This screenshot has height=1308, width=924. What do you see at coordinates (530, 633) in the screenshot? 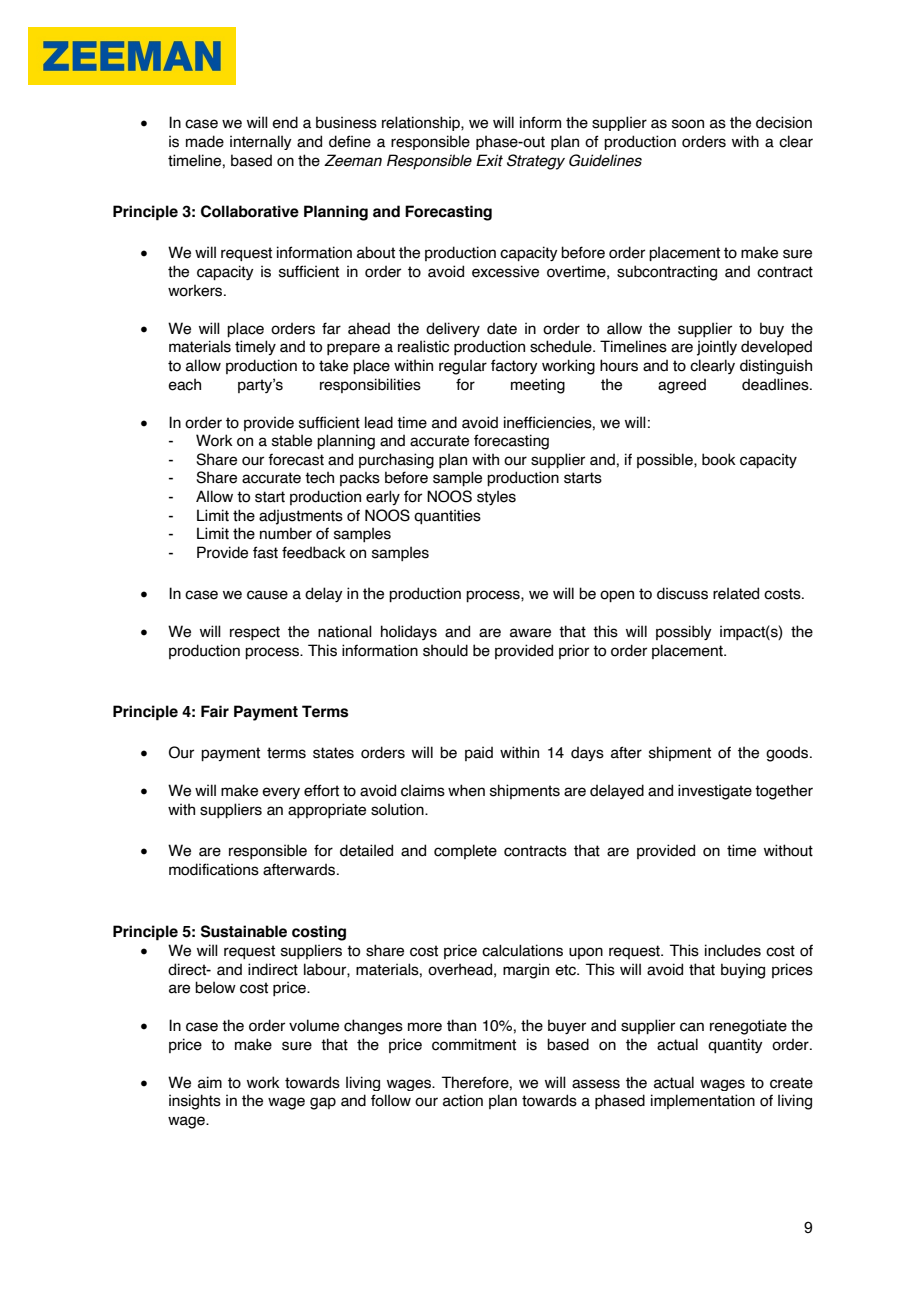
I see `aware` at bounding box center [530, 633].
